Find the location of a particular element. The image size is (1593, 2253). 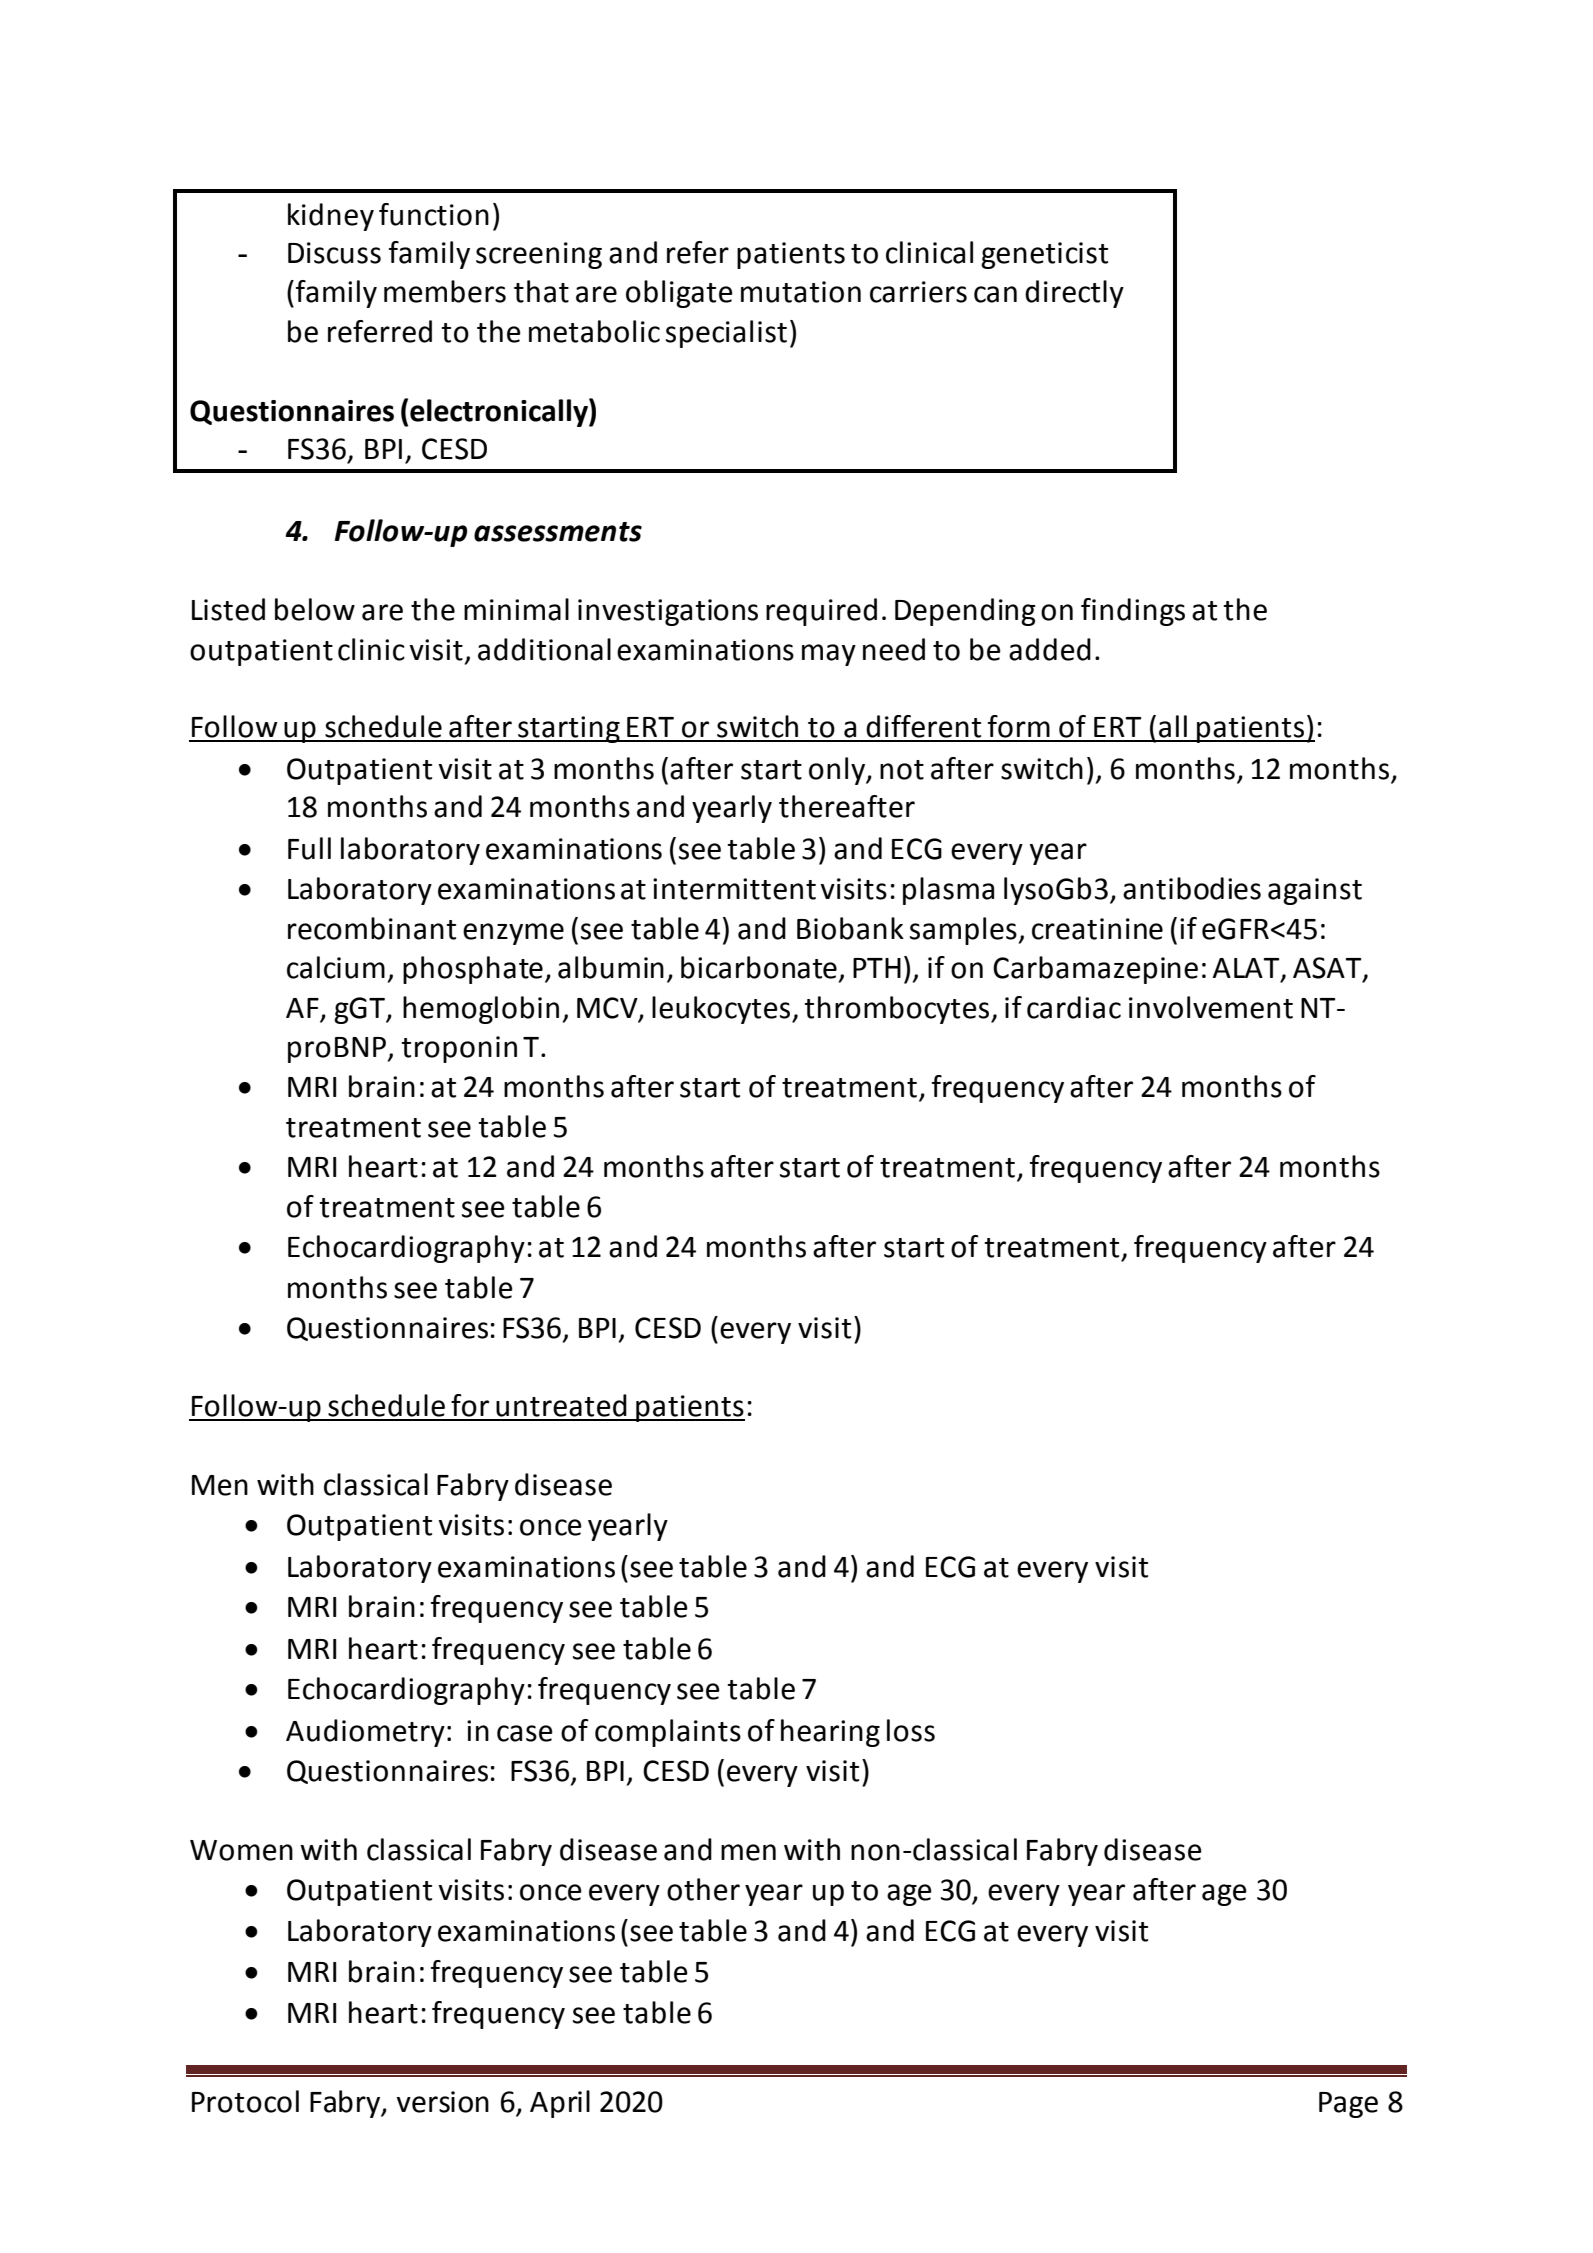

leukocytes is located at coordinates (722, 1010).
